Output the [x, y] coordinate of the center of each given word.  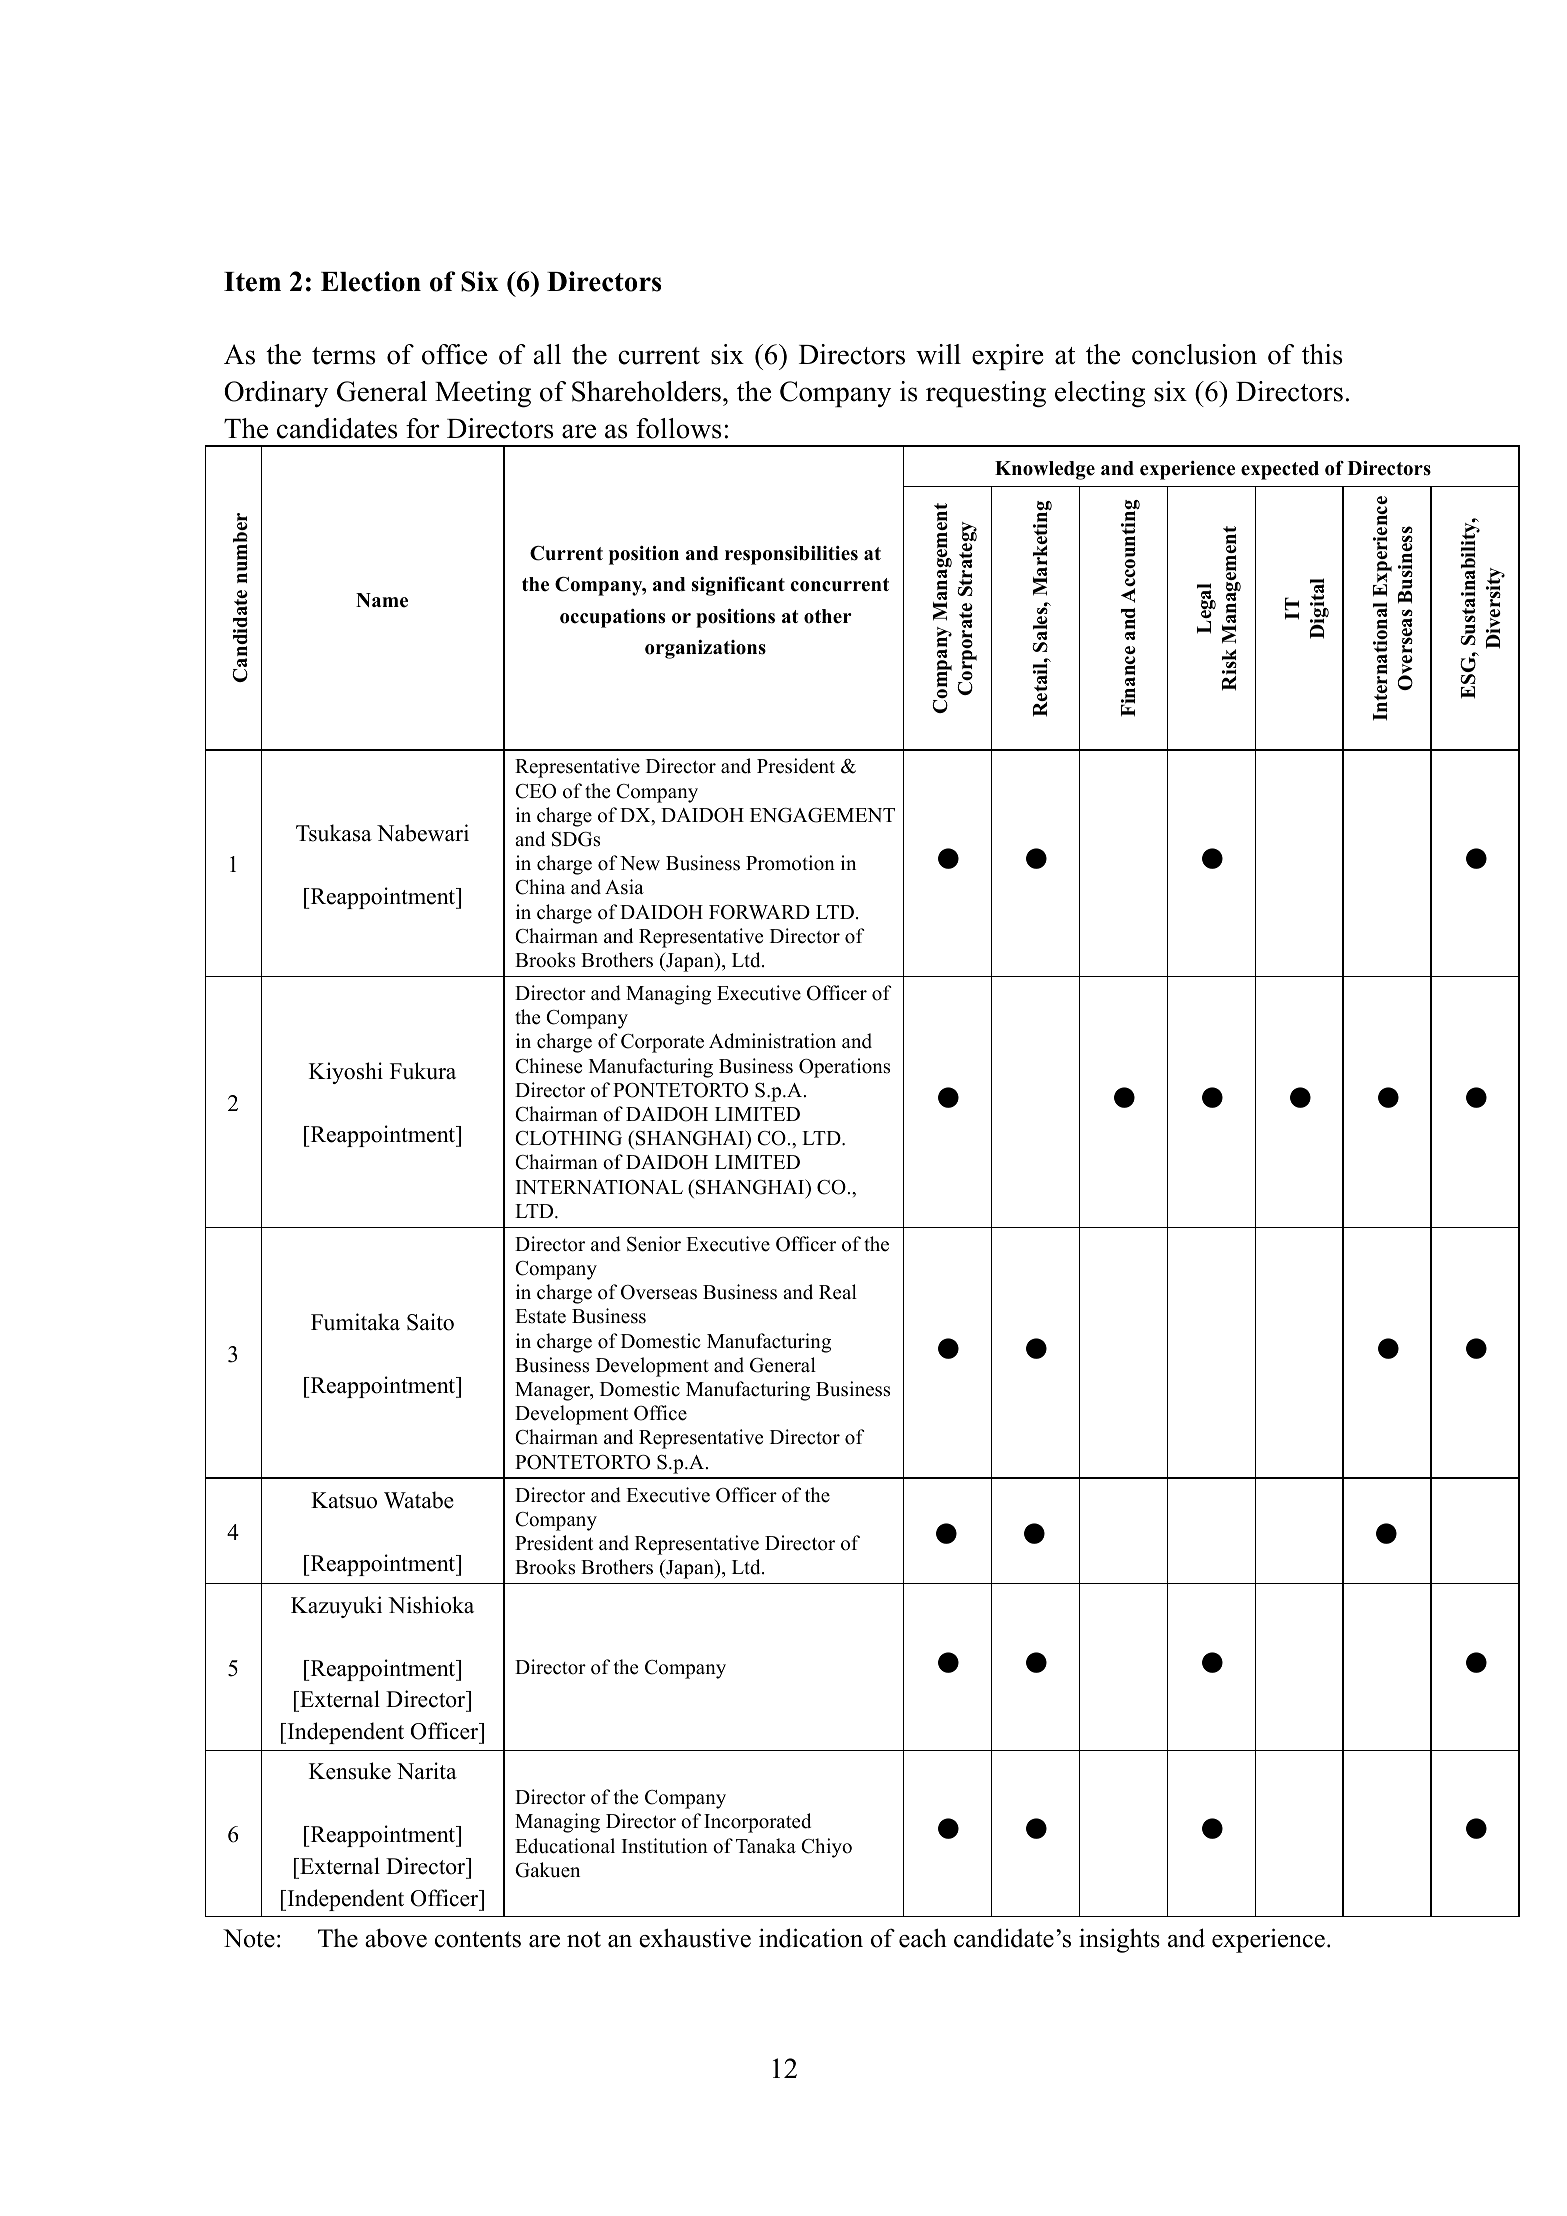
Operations [844, 1068]
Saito [430, 1322]
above [396, 1938]
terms [344, 356]
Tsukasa [334, 833]
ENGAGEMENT [822, 815]
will [938, 354]
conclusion [1194, 354]
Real [838, 1292]
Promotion [790, 863]
